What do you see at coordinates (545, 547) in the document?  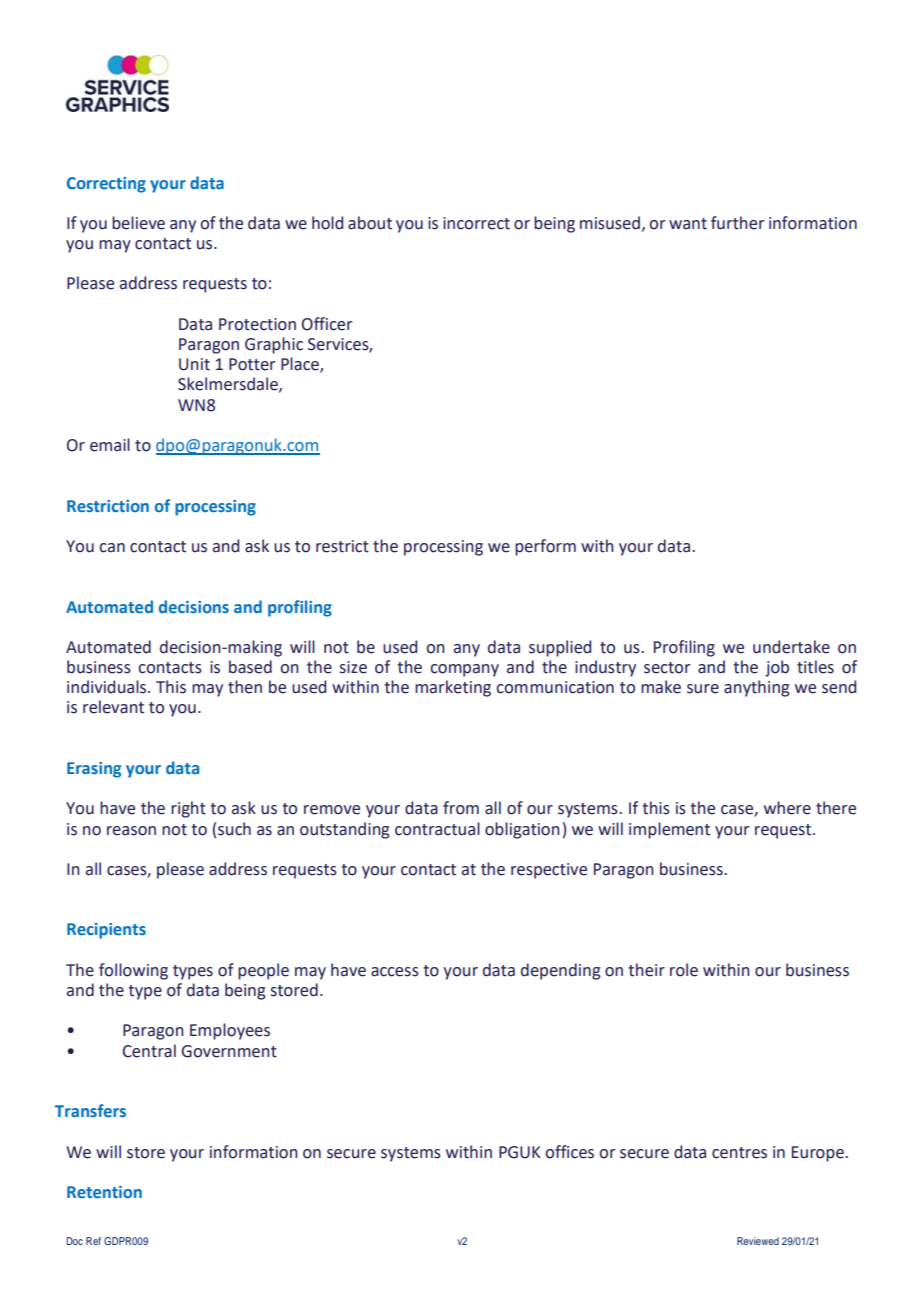 I see `perform` at bounding box center [545, 547].
